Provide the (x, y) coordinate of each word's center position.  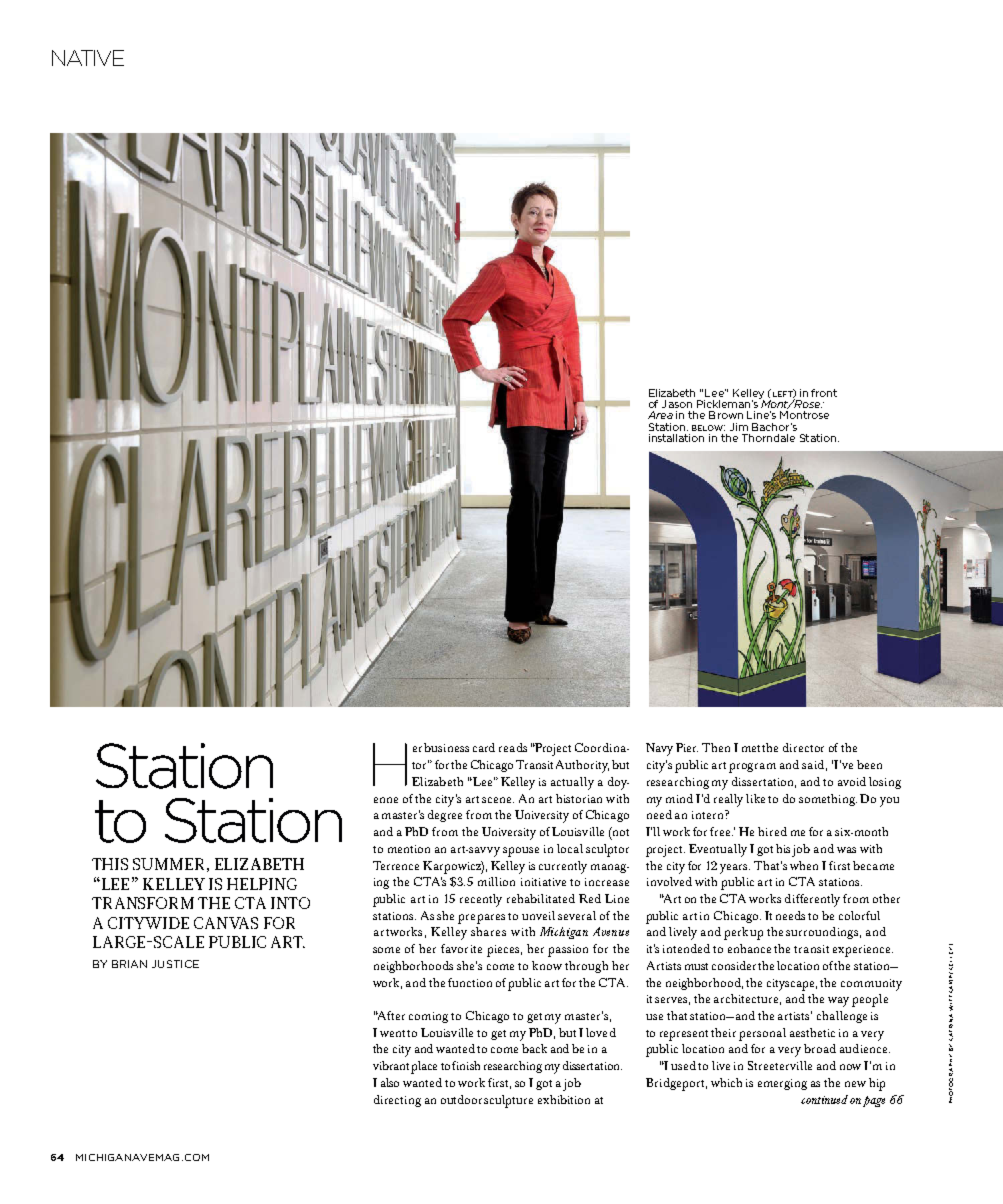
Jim (739, 427)
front (824, 393)
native (88, 58)
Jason (677, 404)
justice (175, 964)
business (446, 747)
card (484, 747)
